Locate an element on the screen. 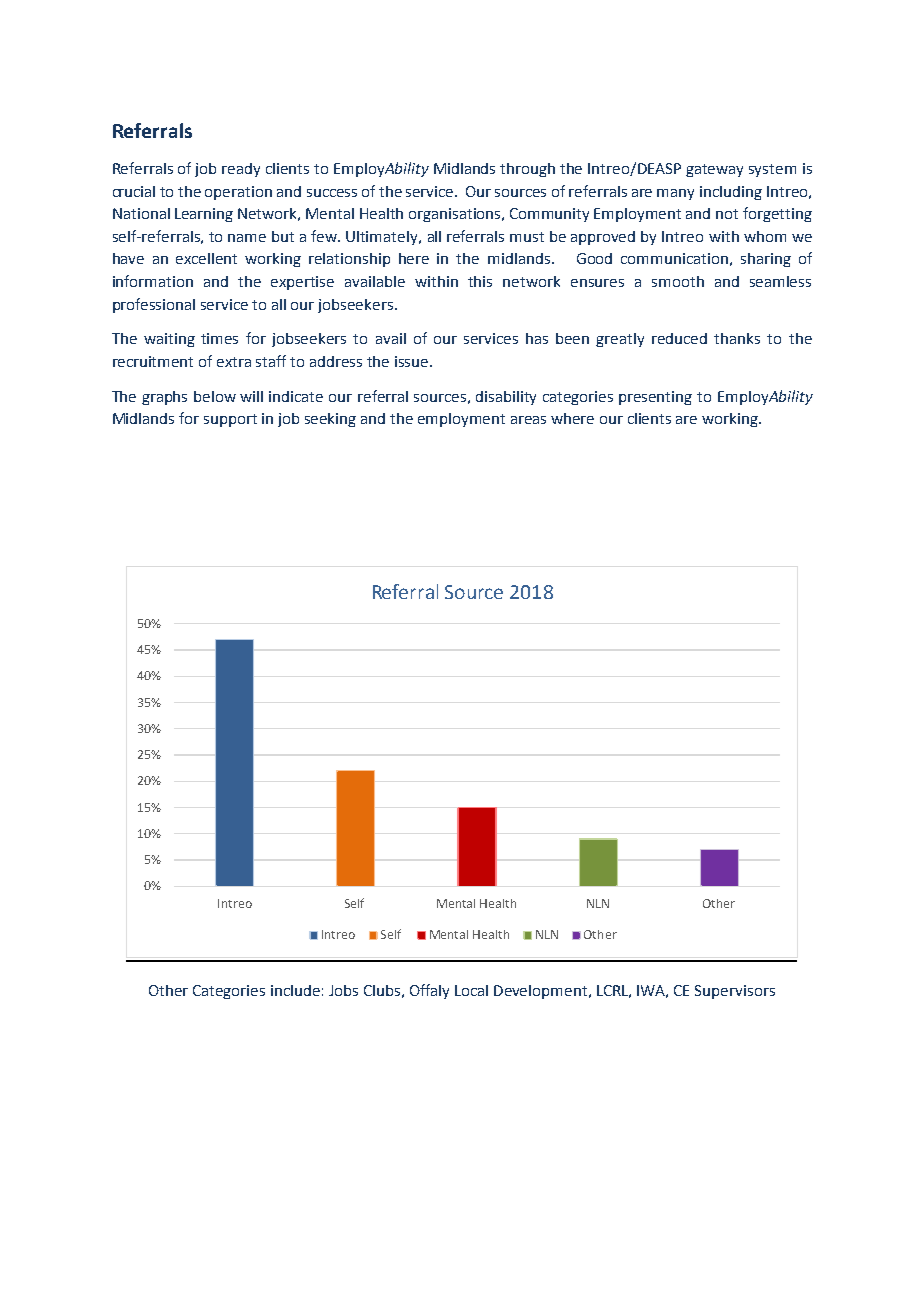 The image size is (924, 1308). Local is located at coordinates (471, 990).
